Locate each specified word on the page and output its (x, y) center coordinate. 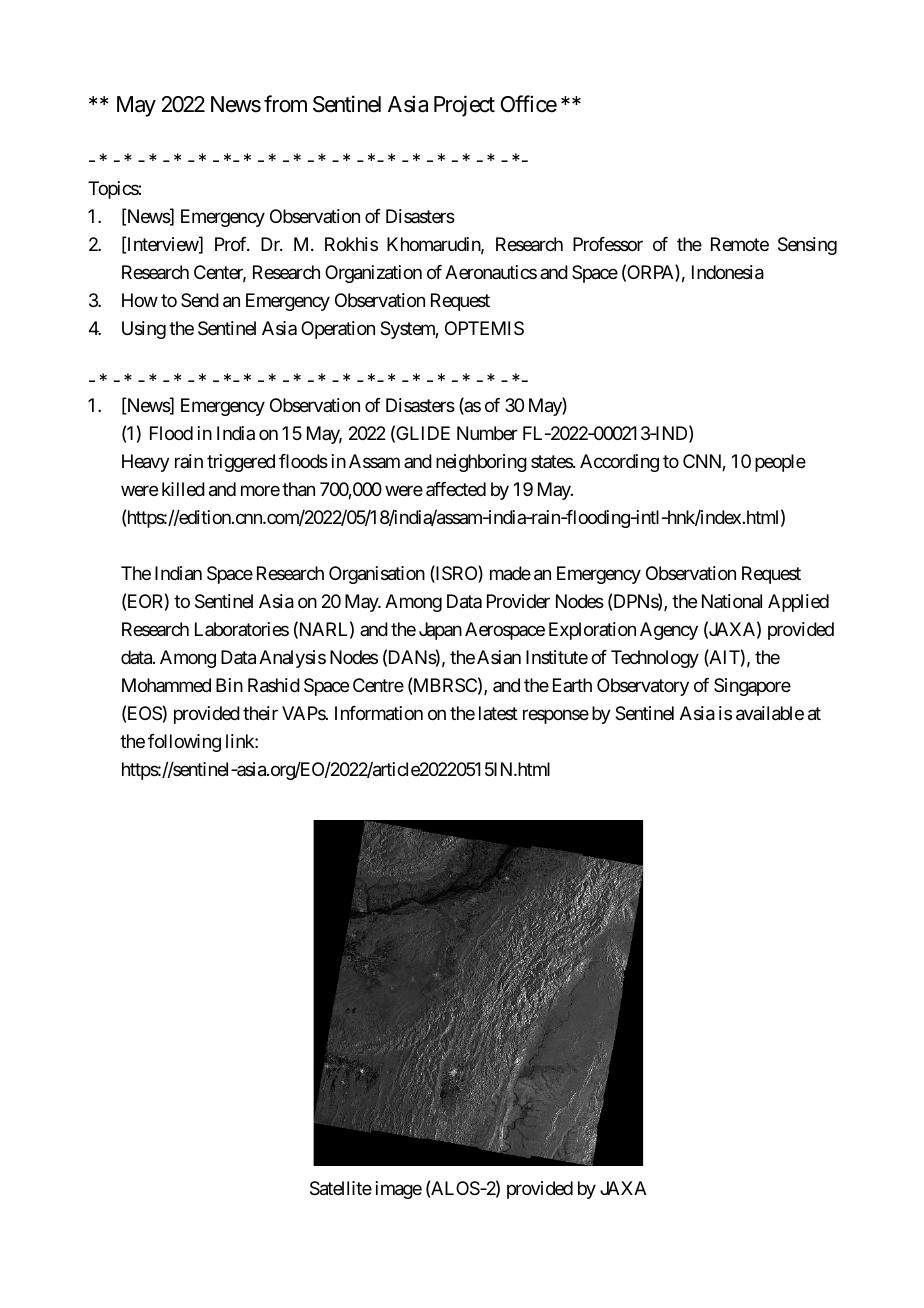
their (260, 713)
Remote (740, 244)
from (285, 103)
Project (464, 106)
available (770, 713)
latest (498, 713)
